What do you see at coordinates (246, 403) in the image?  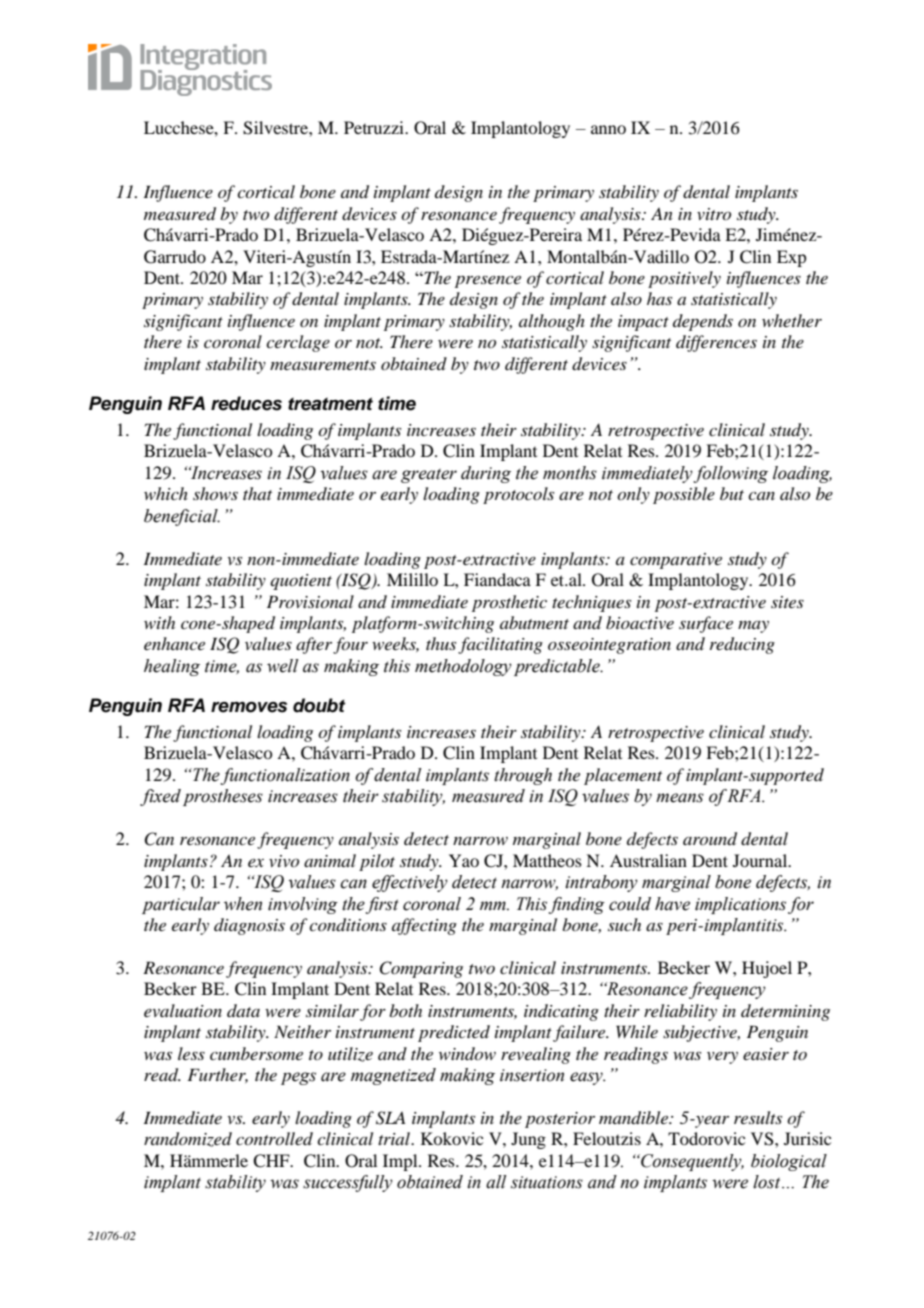 I see `reduces` at bounding box center [246, 403].
